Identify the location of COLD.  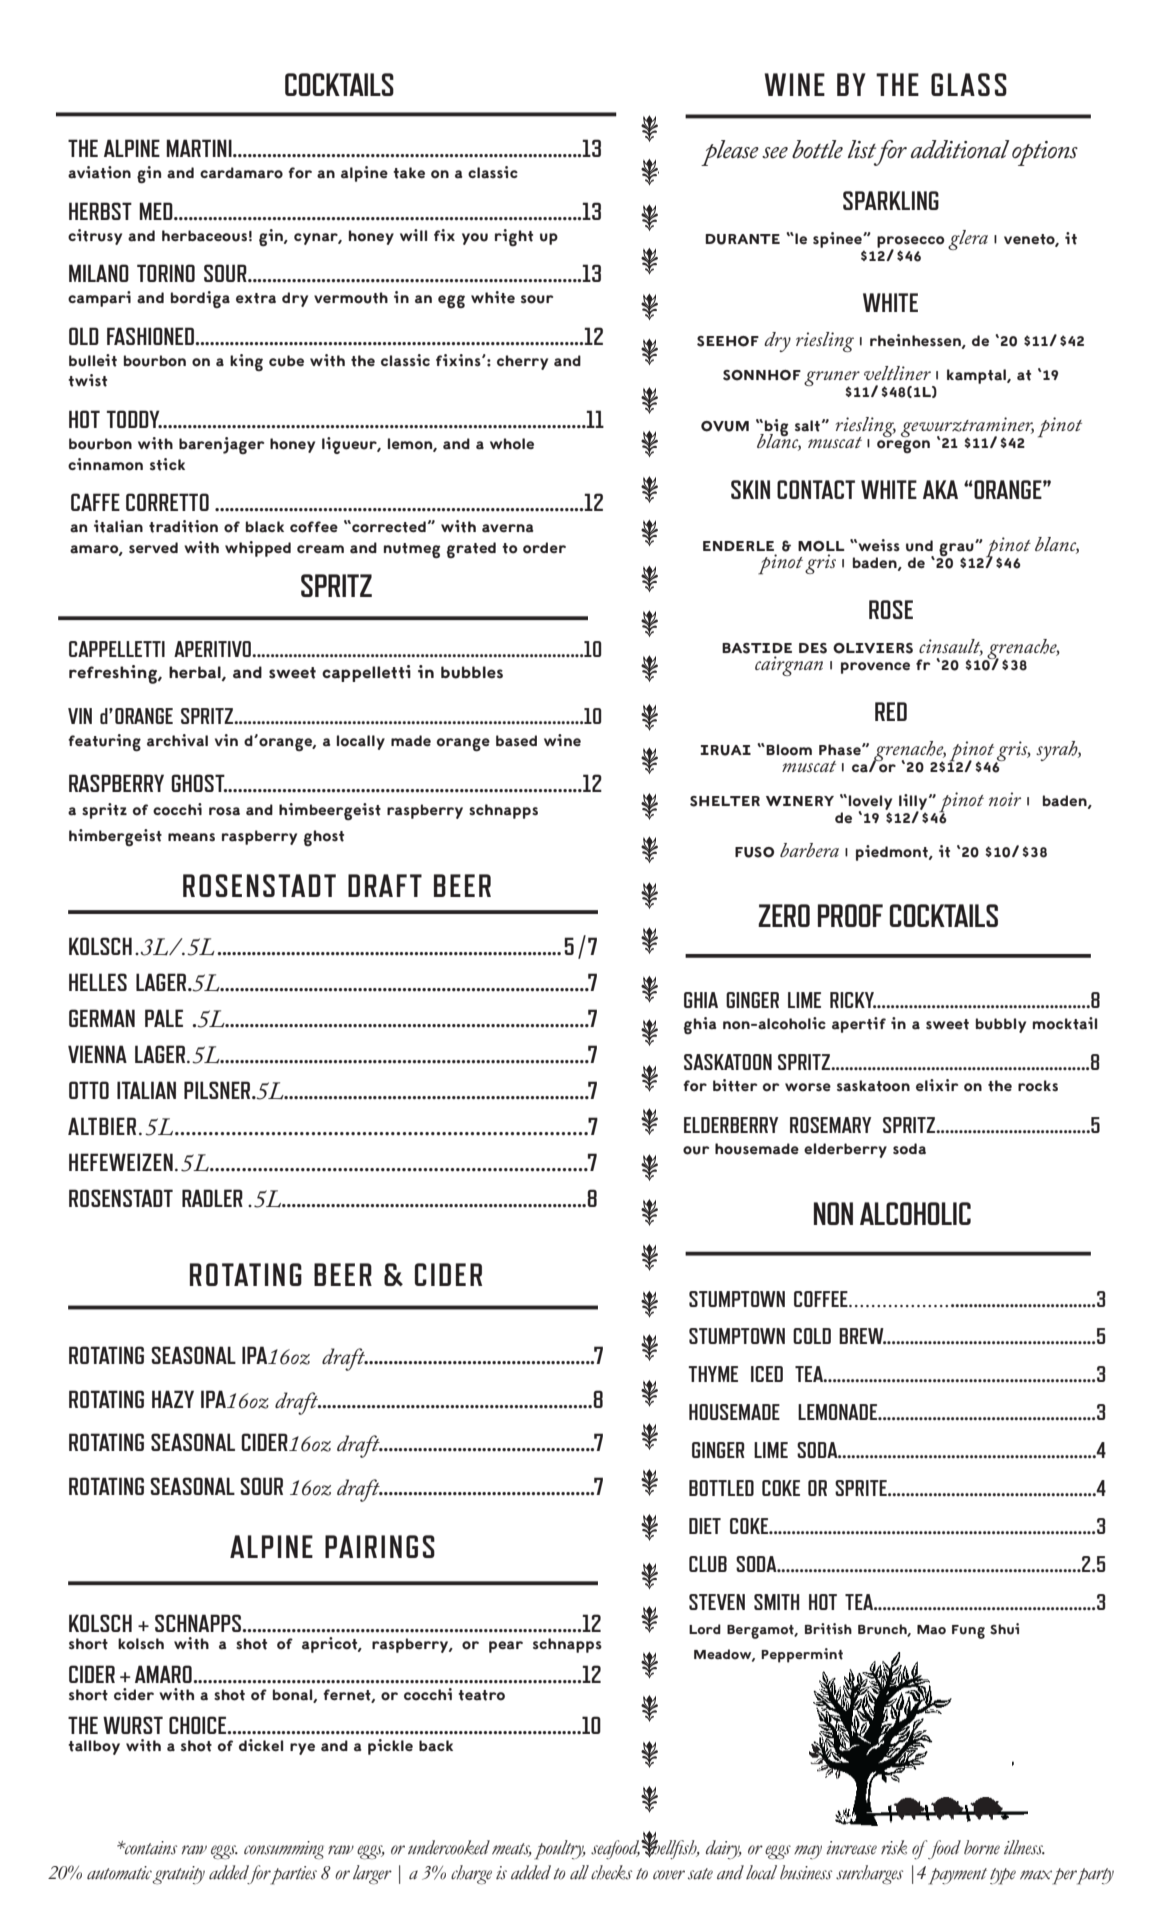
(812, 1336).
